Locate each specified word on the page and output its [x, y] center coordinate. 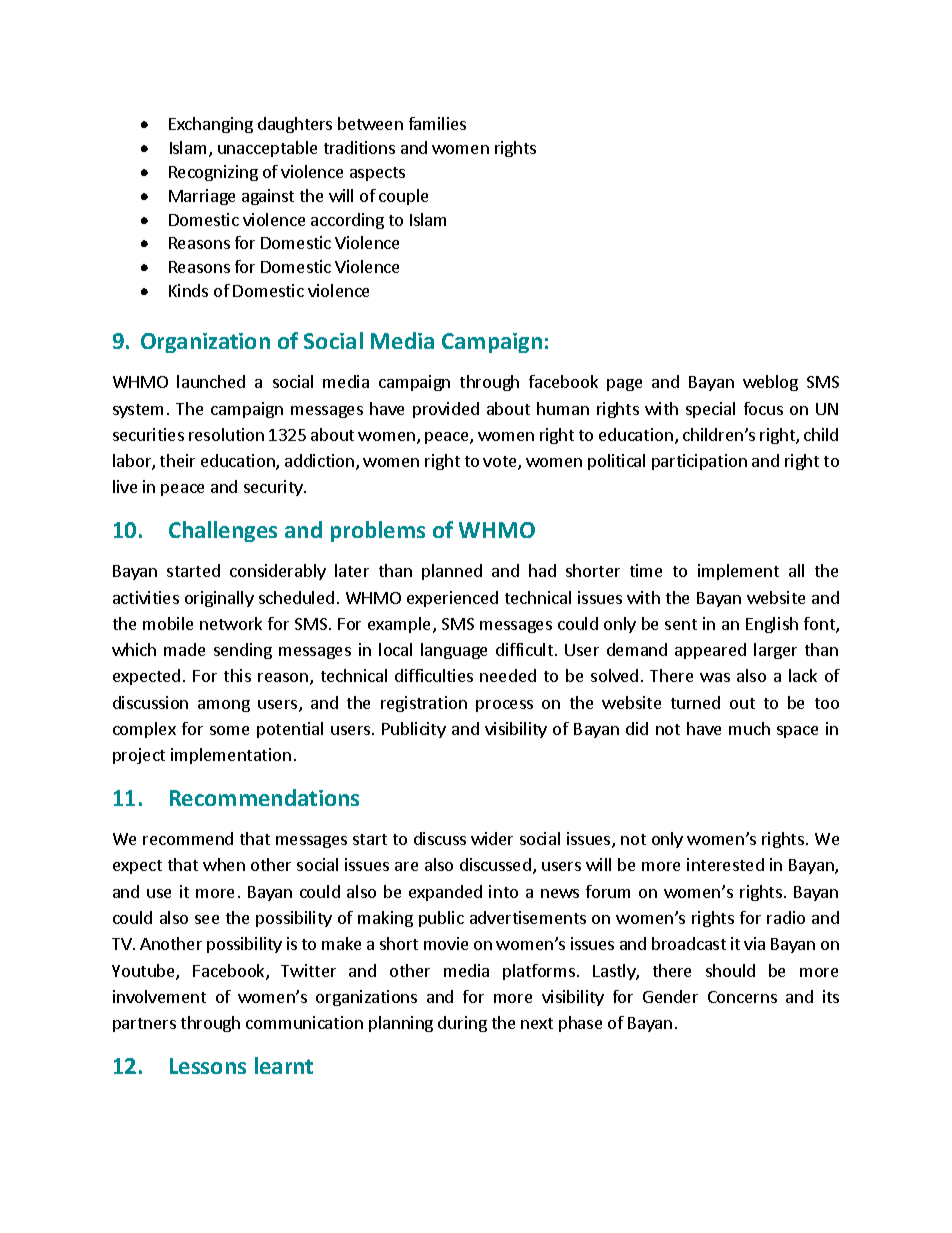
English [772, 625]
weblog [770, 383]
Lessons [208, 1066]
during [462, 1024]
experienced [452, 599]
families [437, 123]
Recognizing [213, 173]
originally [219, 599]
